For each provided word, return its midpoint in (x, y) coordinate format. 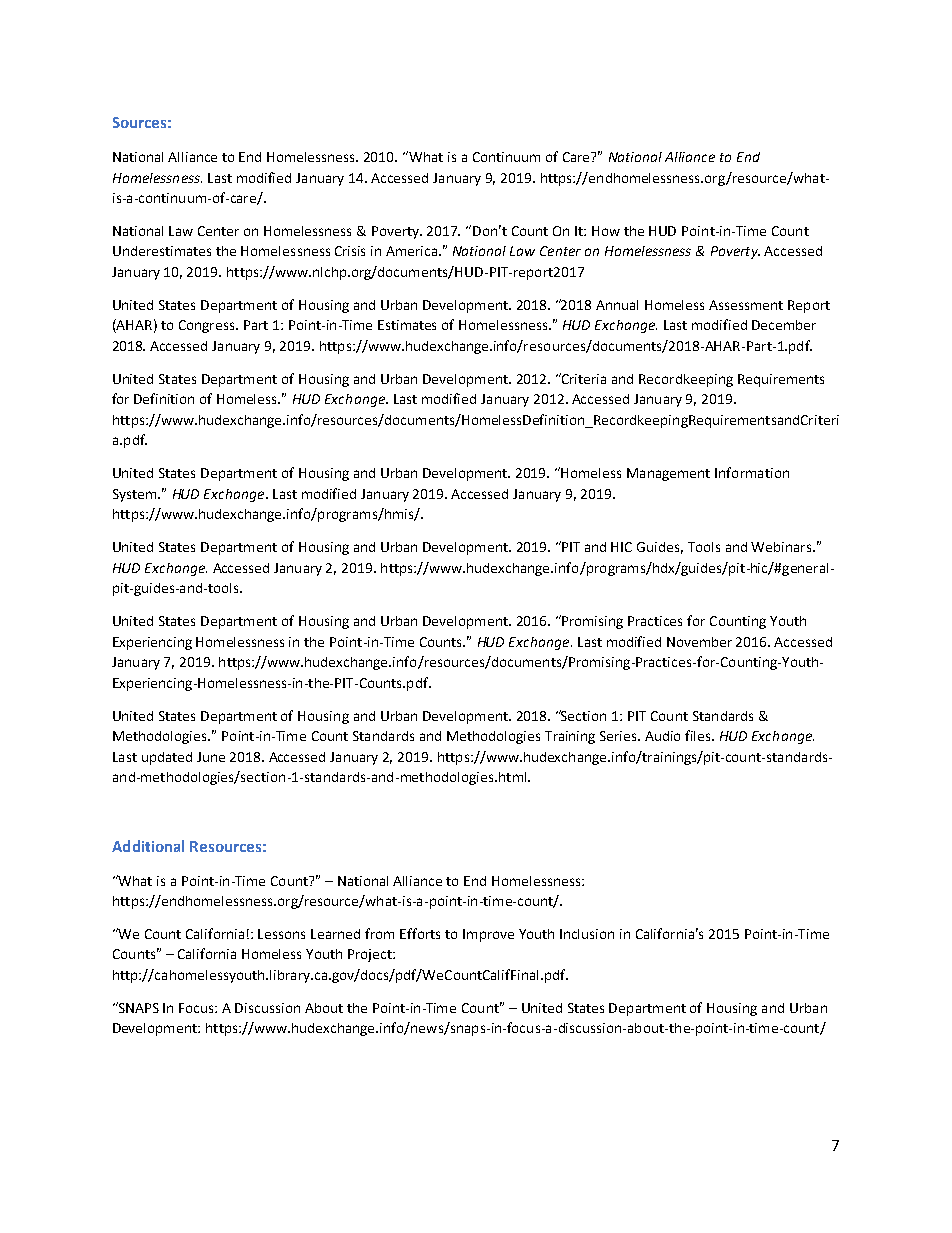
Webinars (783, 547)
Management (668, 474)
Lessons (281, 934)
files (699, 735)
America (411, 251)
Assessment (746, 305)
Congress (208, 326)
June (211, 757)
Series (620, 736)
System (136, 495)
